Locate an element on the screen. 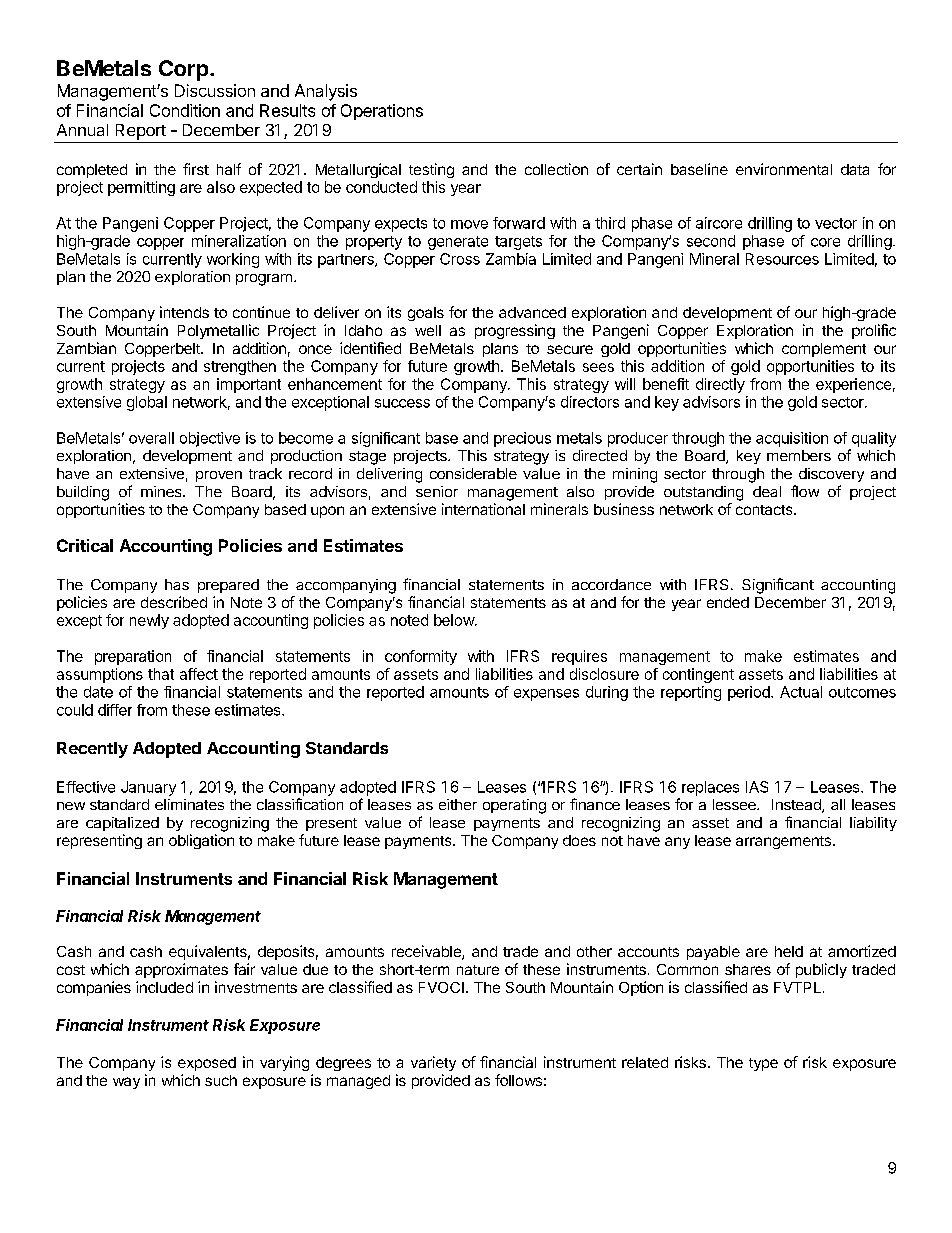  Operations is located at coordinates (382, 112).
